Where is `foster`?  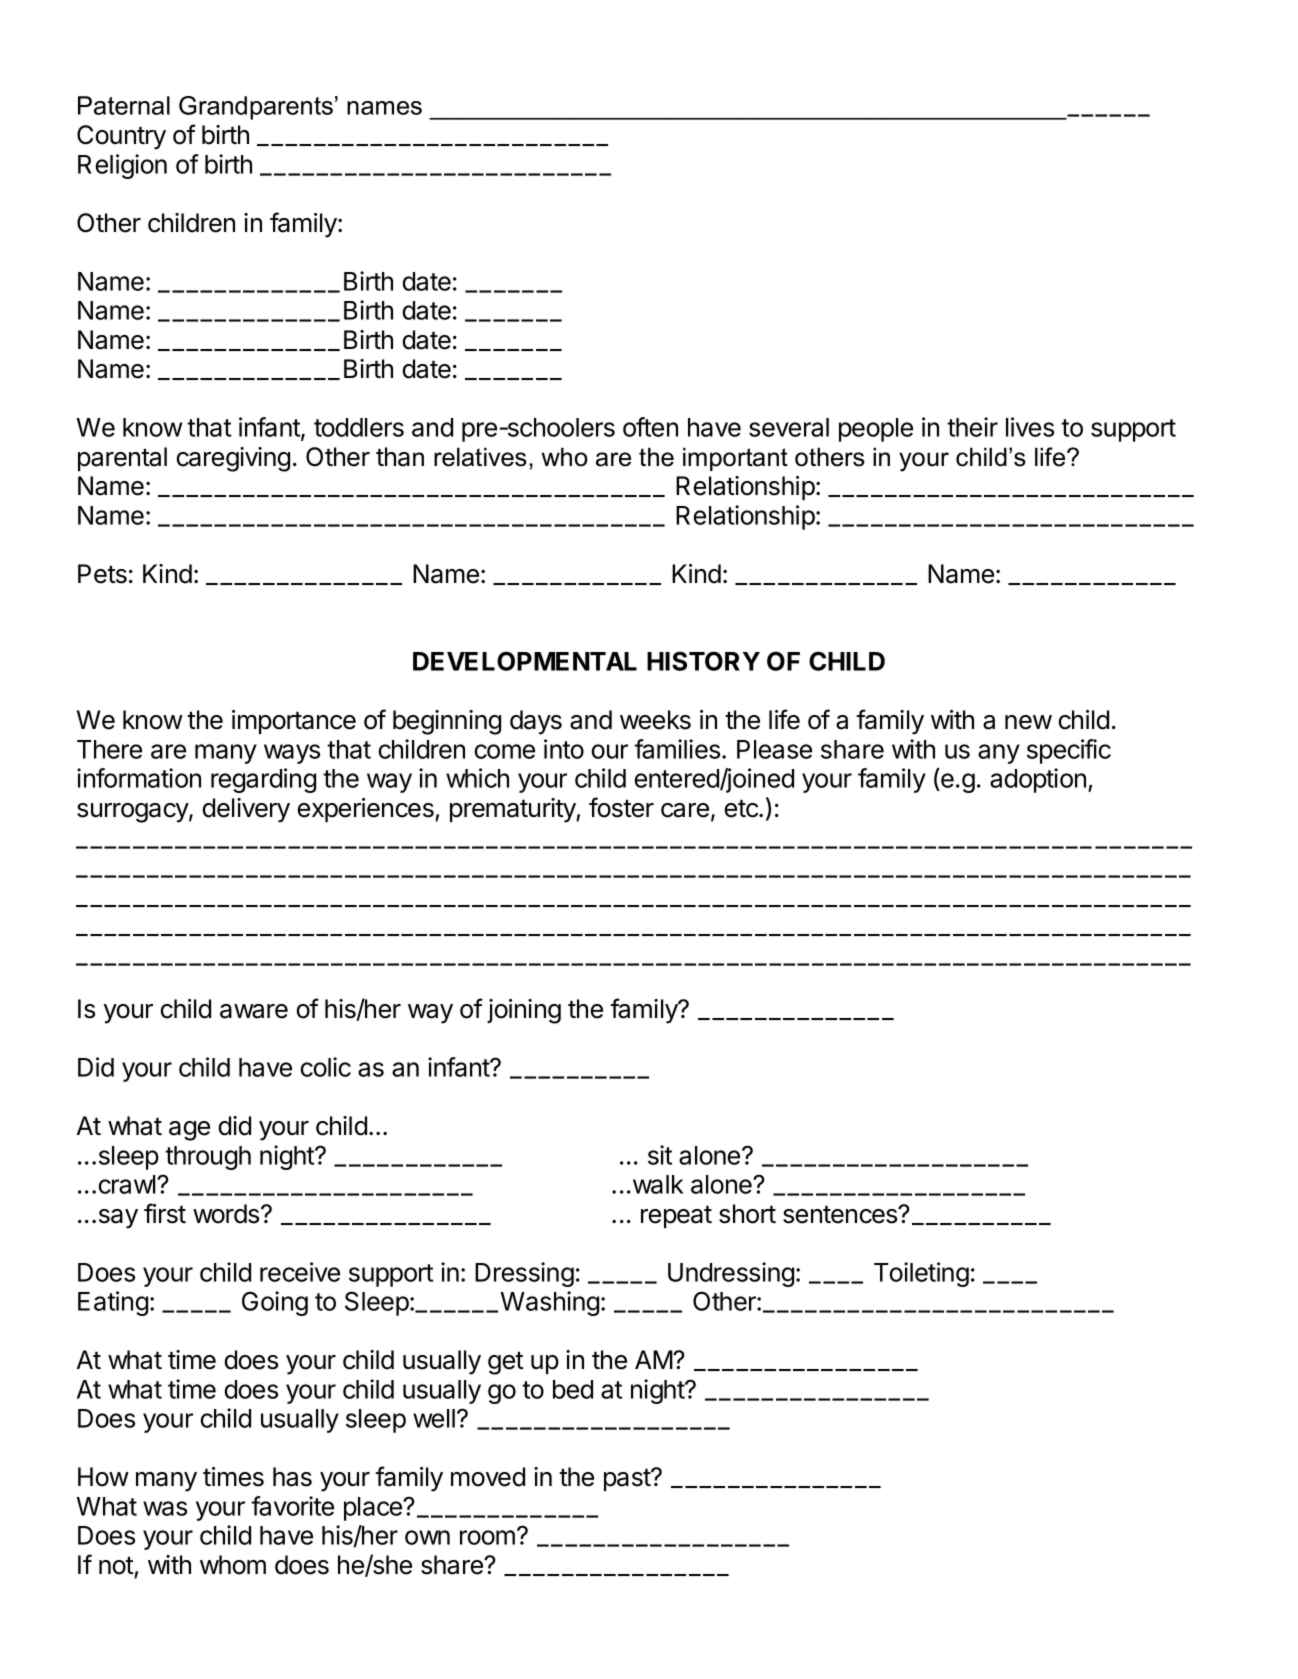
foster is located at coordinates (621, 807).
